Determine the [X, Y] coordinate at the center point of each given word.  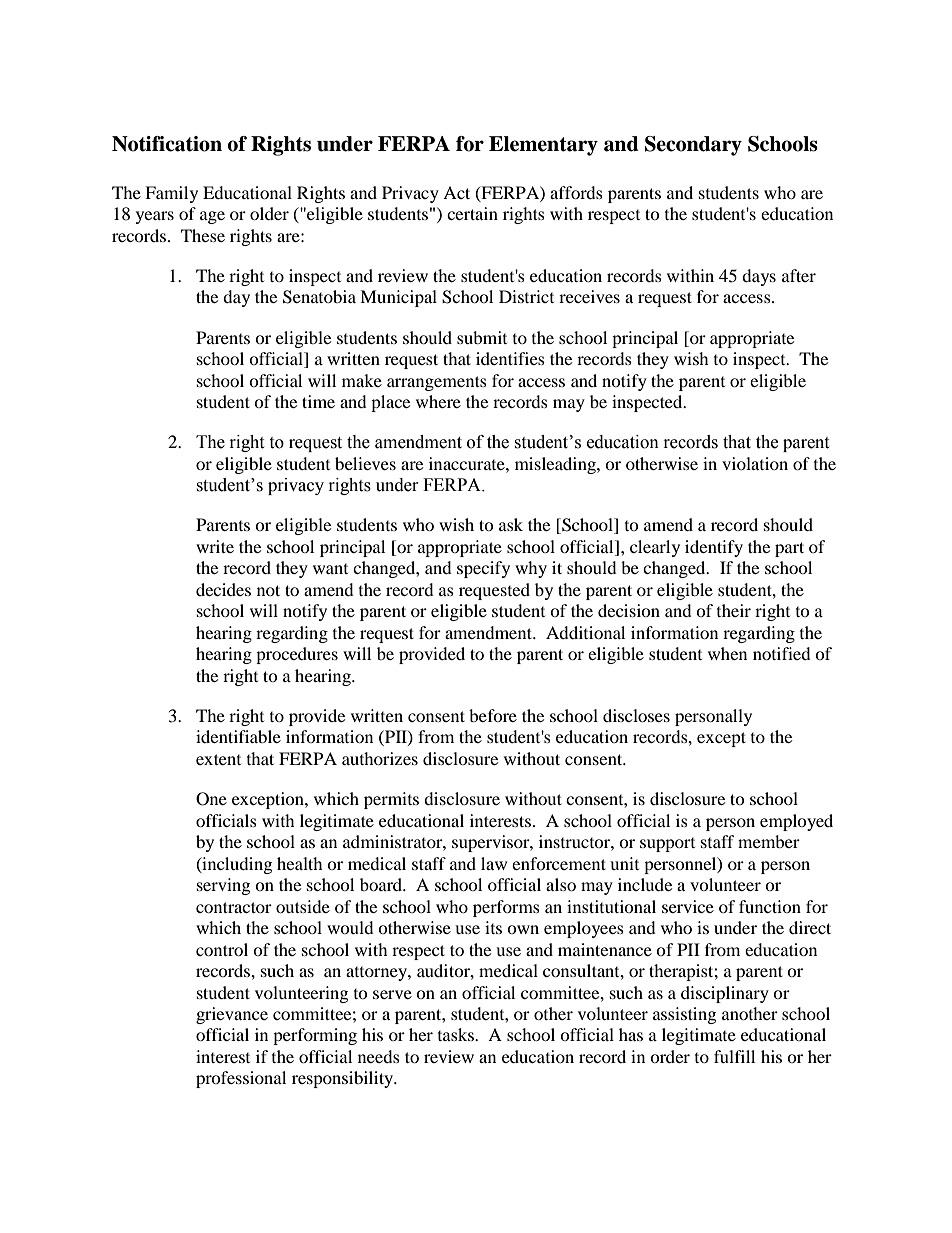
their [734, 610]
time [318, 401]
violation [755, 463]
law [494, 863]
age [212, 217]
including [236, 865]
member [769, 841]
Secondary [693, 146]
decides [223, 589]
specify [483, 569]
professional [241, 1079]
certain [472, 213]
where [438, 401]
